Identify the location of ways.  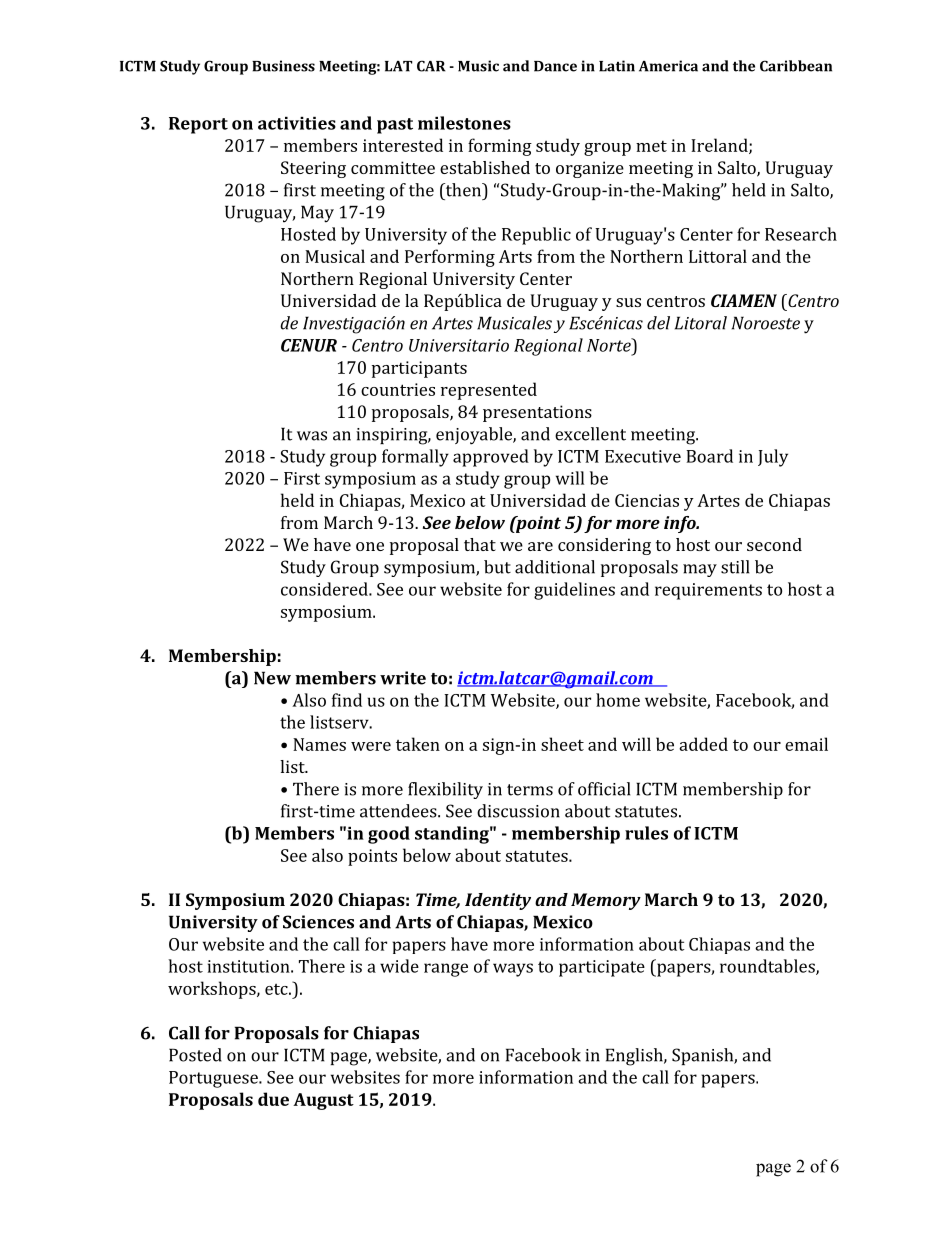
(513, 970).
